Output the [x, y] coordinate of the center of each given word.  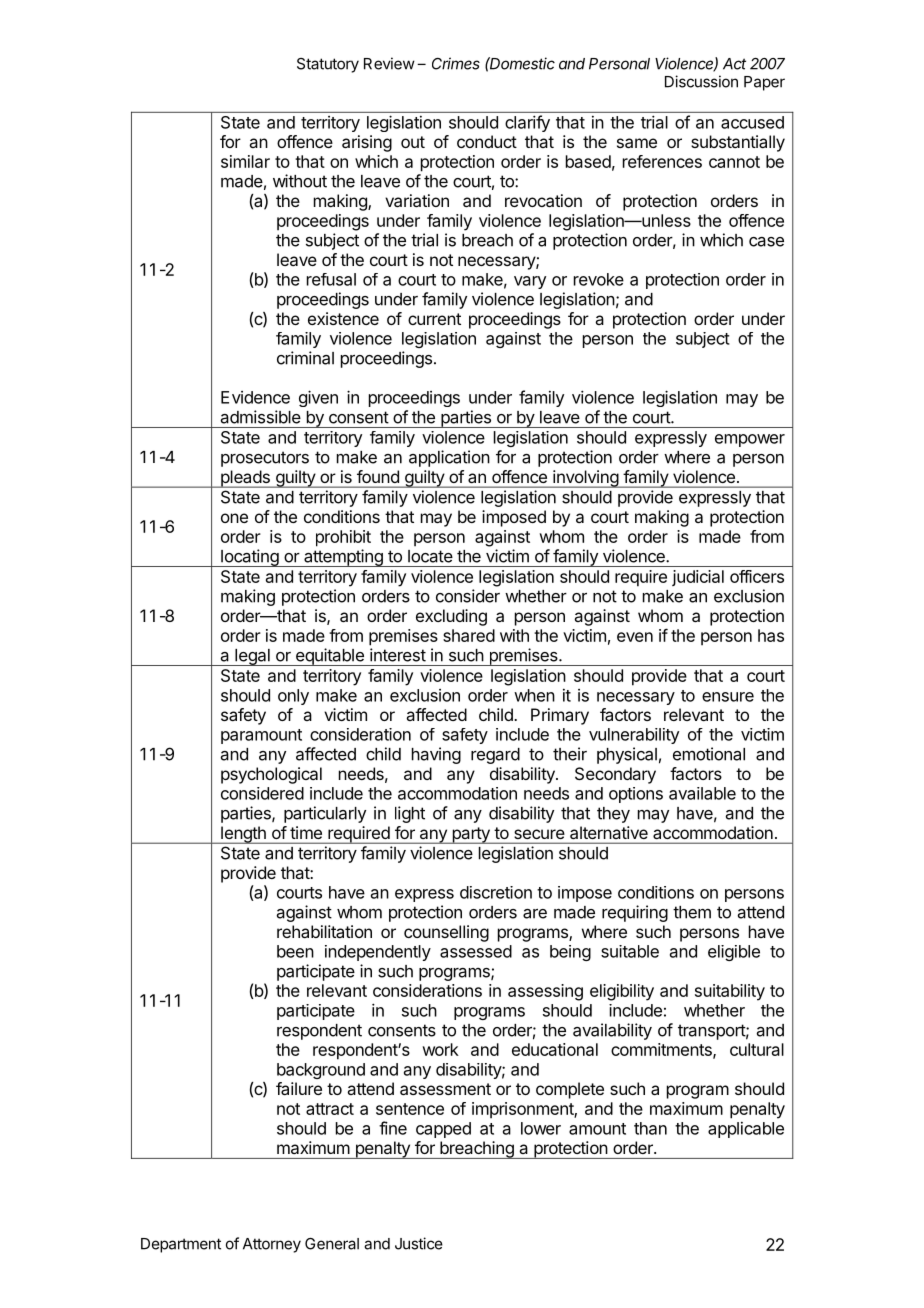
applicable [746, 1130]
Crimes [456, 63]
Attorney [272, 1245]
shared [469, 635]
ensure [728, 697]
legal [252, 657]
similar [245, 161]
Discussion [701, 81]
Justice [419, 1243]
